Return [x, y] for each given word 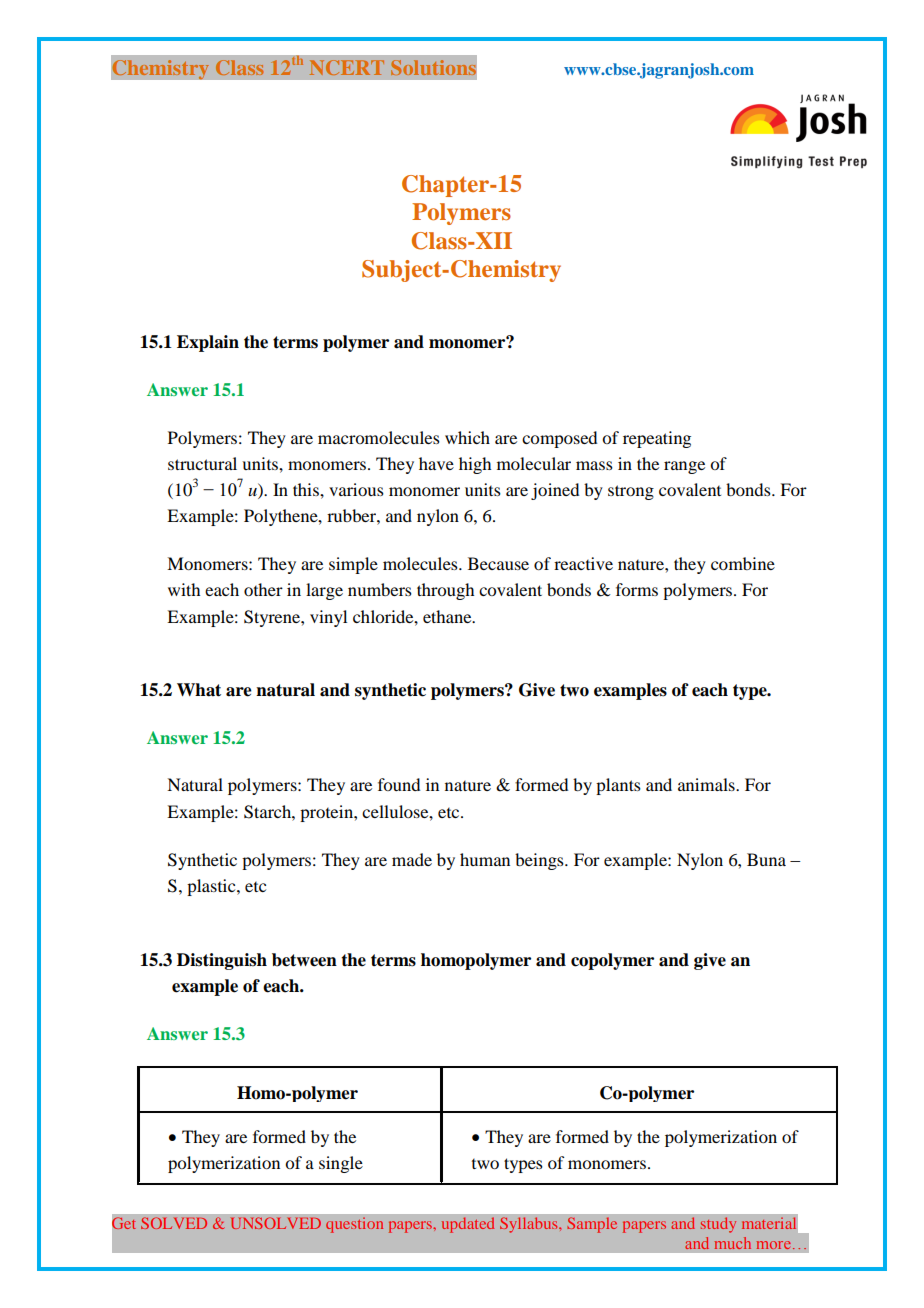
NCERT [347, 67]
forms [637, 589]
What [199, 690]
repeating [657, 439]
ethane [448, 616]
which [467, 437]
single [341, 1164]
